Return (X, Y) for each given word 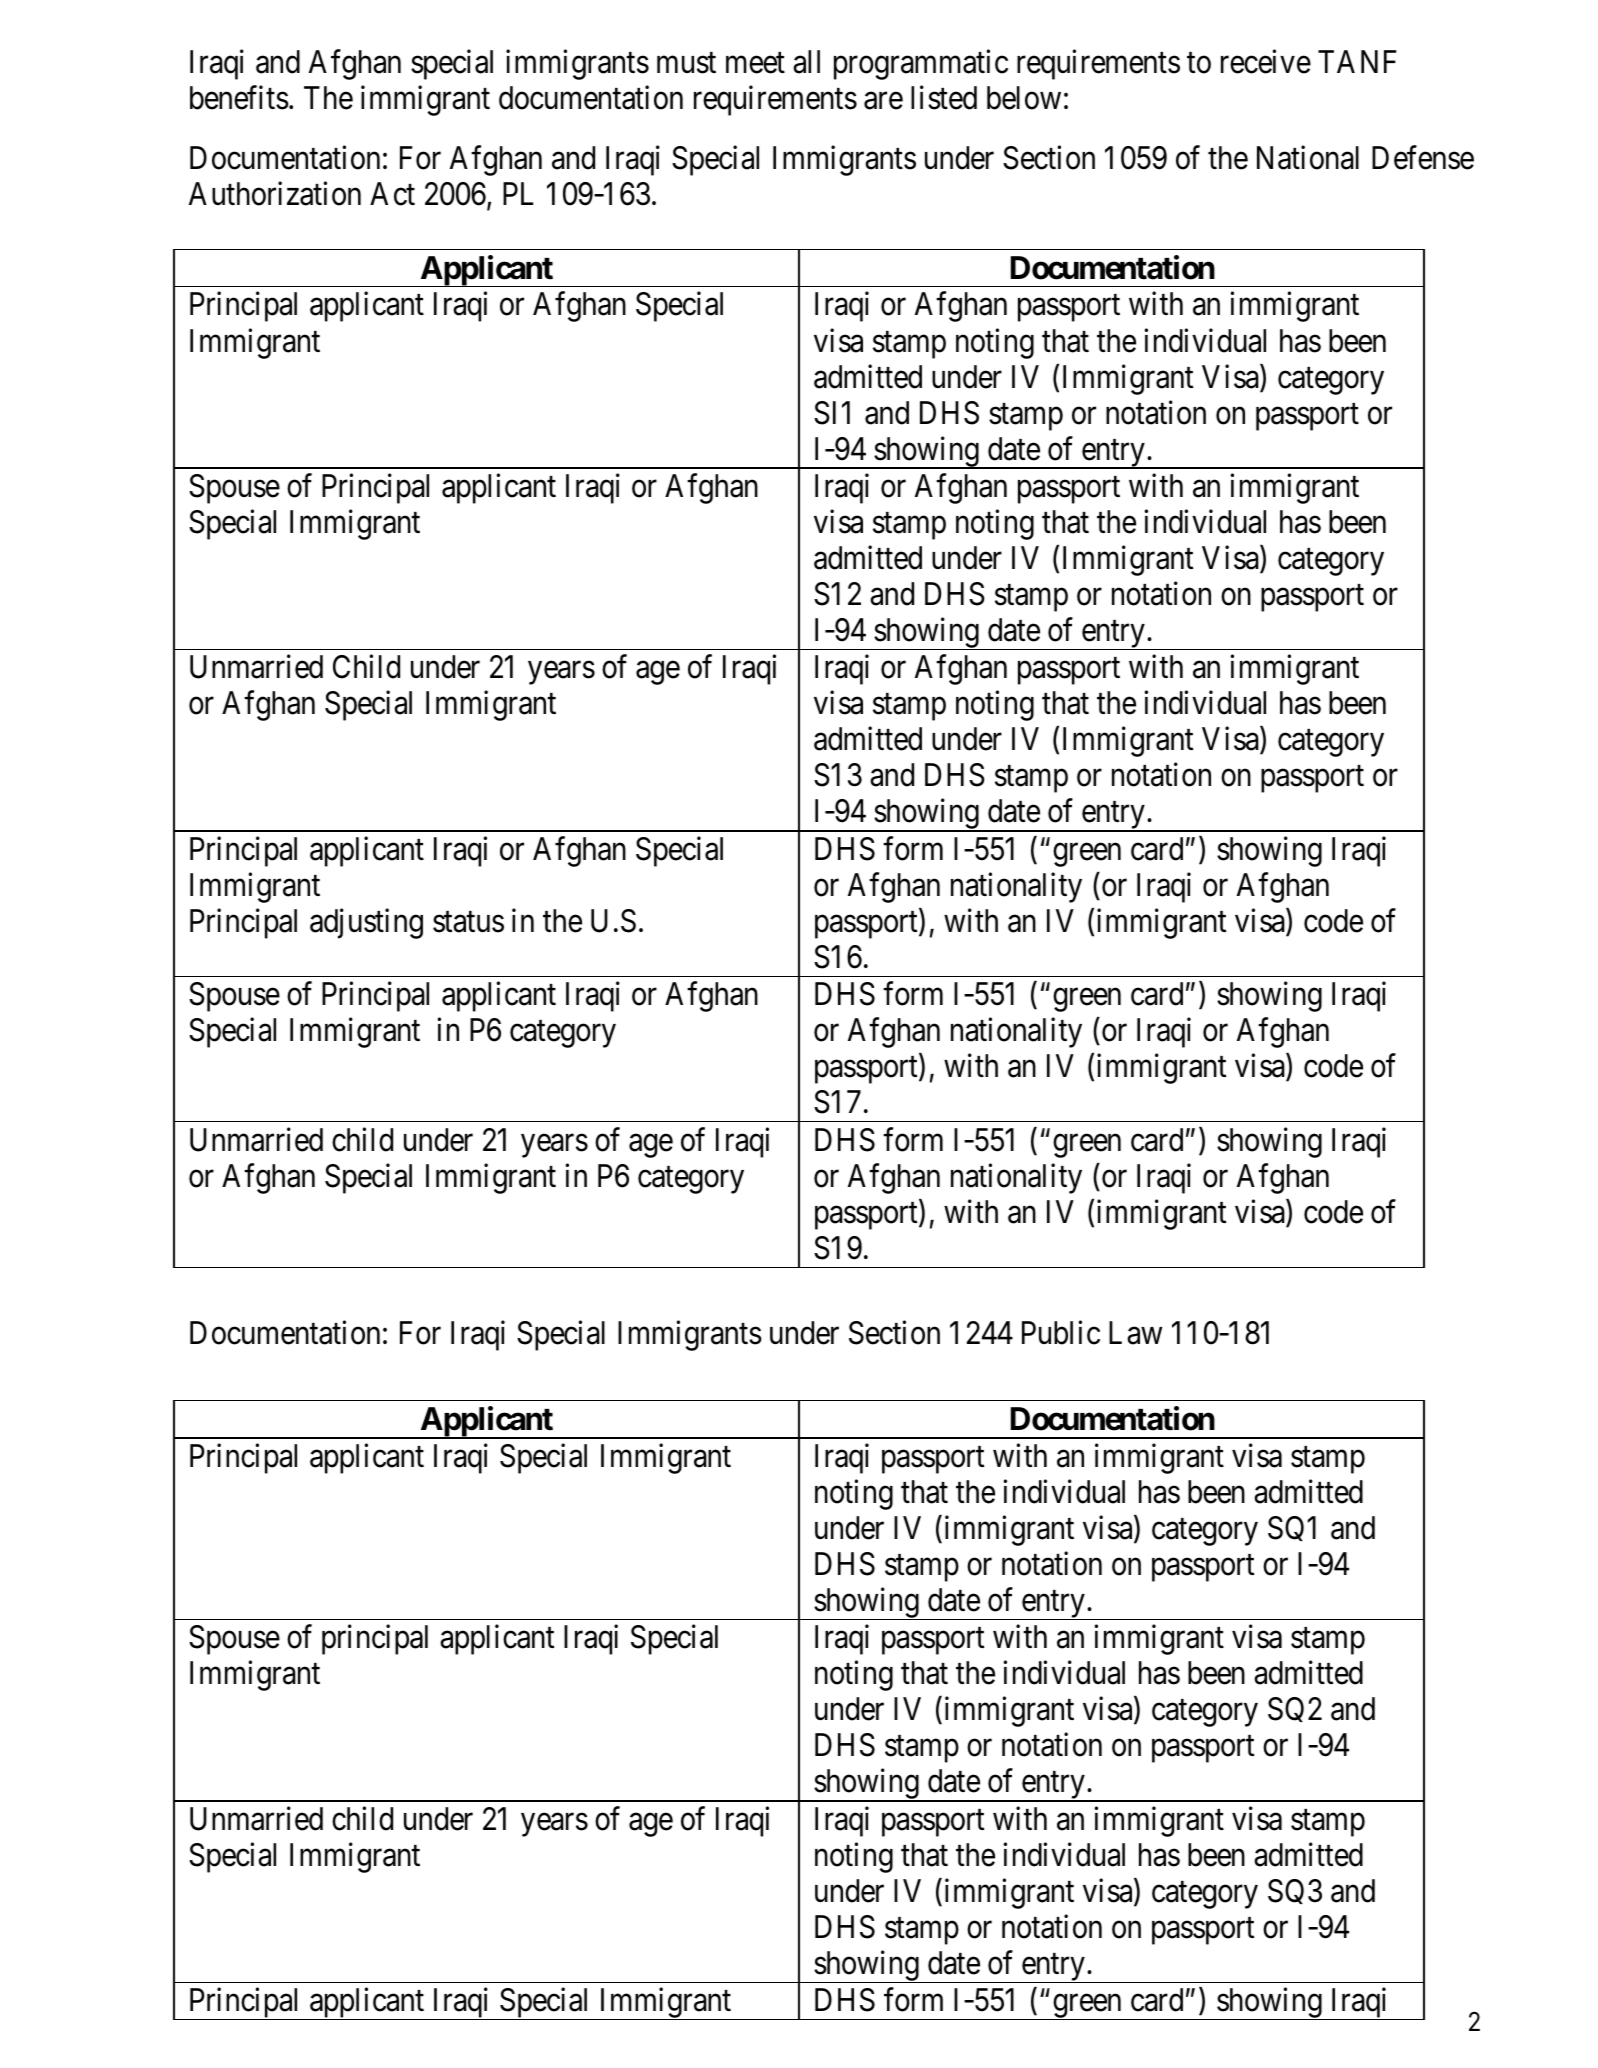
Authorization (275, 194)
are (883, 101)
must (686, 63)
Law (1135, 1333)
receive (1266, 61)
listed (944, 97)
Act (392, 194)
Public (1061, 1333)
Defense (1423, 157)
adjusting (366, 924)
